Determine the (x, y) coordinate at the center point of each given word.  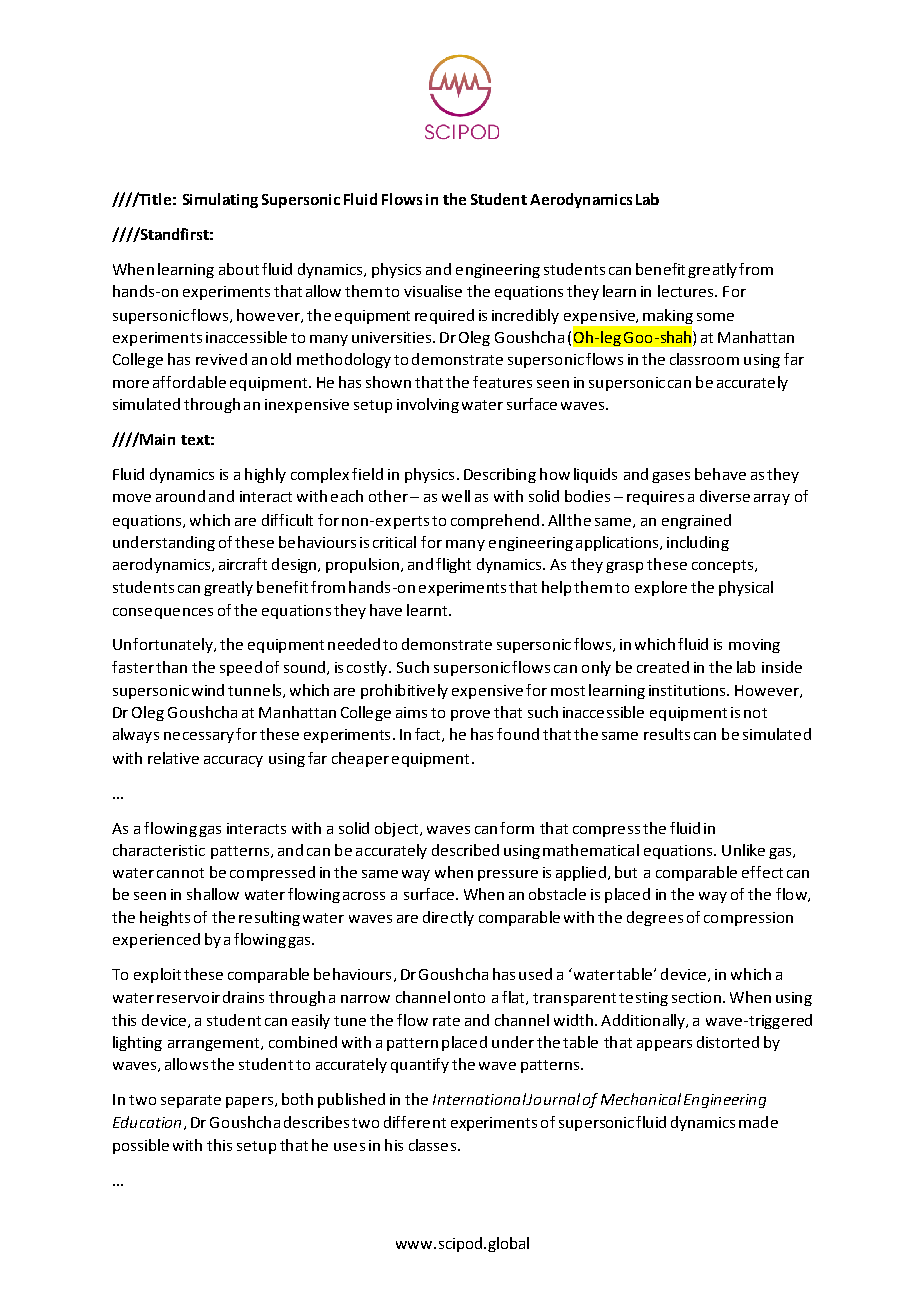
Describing (500, 475)
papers (249, 1102)
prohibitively (404, 691)
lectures (687, 291)
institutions (688, 690)
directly (448, 918)
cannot (180, 873)
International (480, 1099)
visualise (433, 291)
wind (208, 690)
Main (157, 439)
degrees (655, 918)
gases (671, 477)
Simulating (220, 200)
